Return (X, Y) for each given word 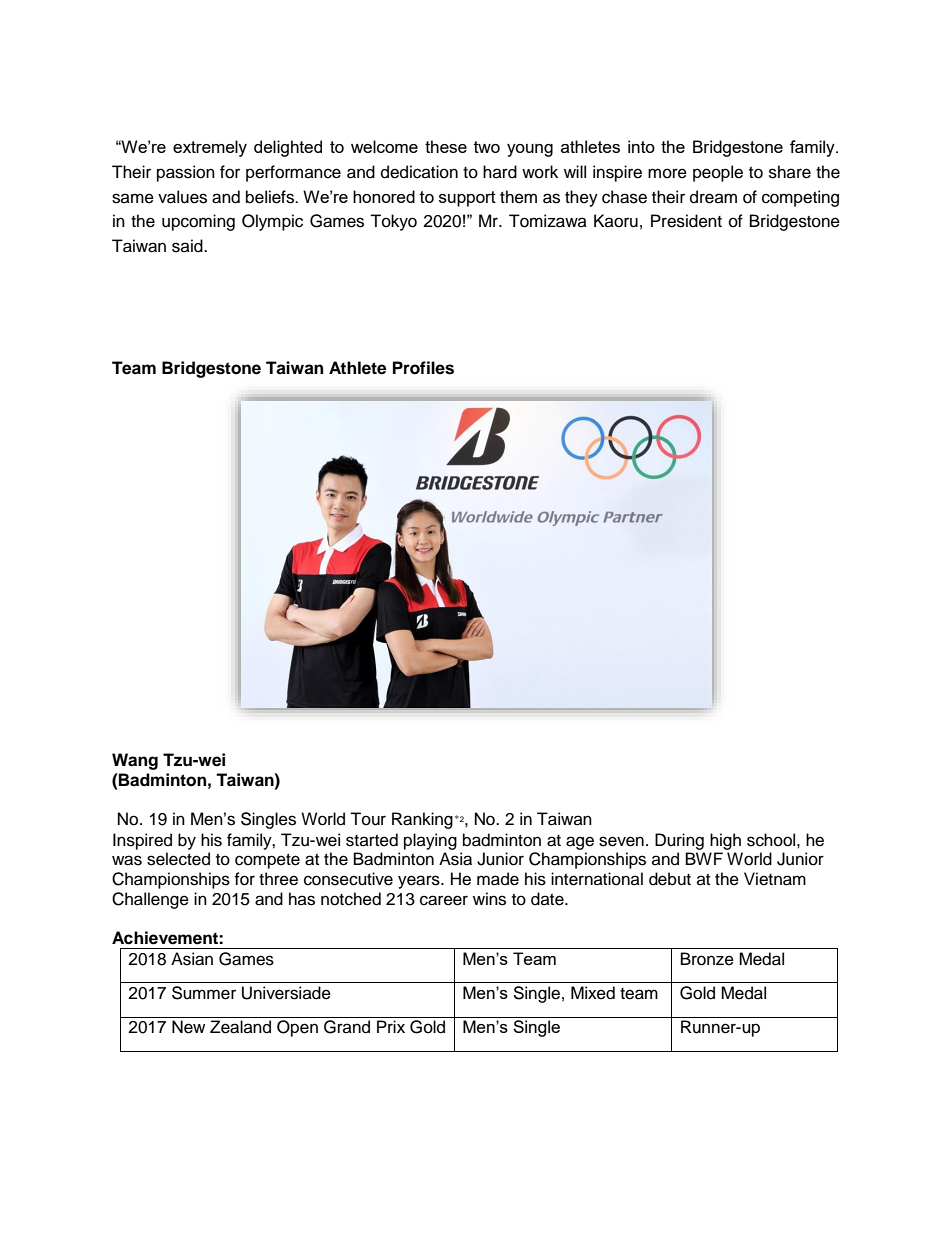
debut (670, 879)
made (498, 879)
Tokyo (393, 222)
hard (500, 172)
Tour (368, 819)
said (188, 246)
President (686, 221)
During (679, 841)
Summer (204, 993)
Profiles (423, 368)
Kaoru (616, 221)
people (718, 173)
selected (178, 859)
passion (186, 173)
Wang (135, 761)
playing (430, 841)
